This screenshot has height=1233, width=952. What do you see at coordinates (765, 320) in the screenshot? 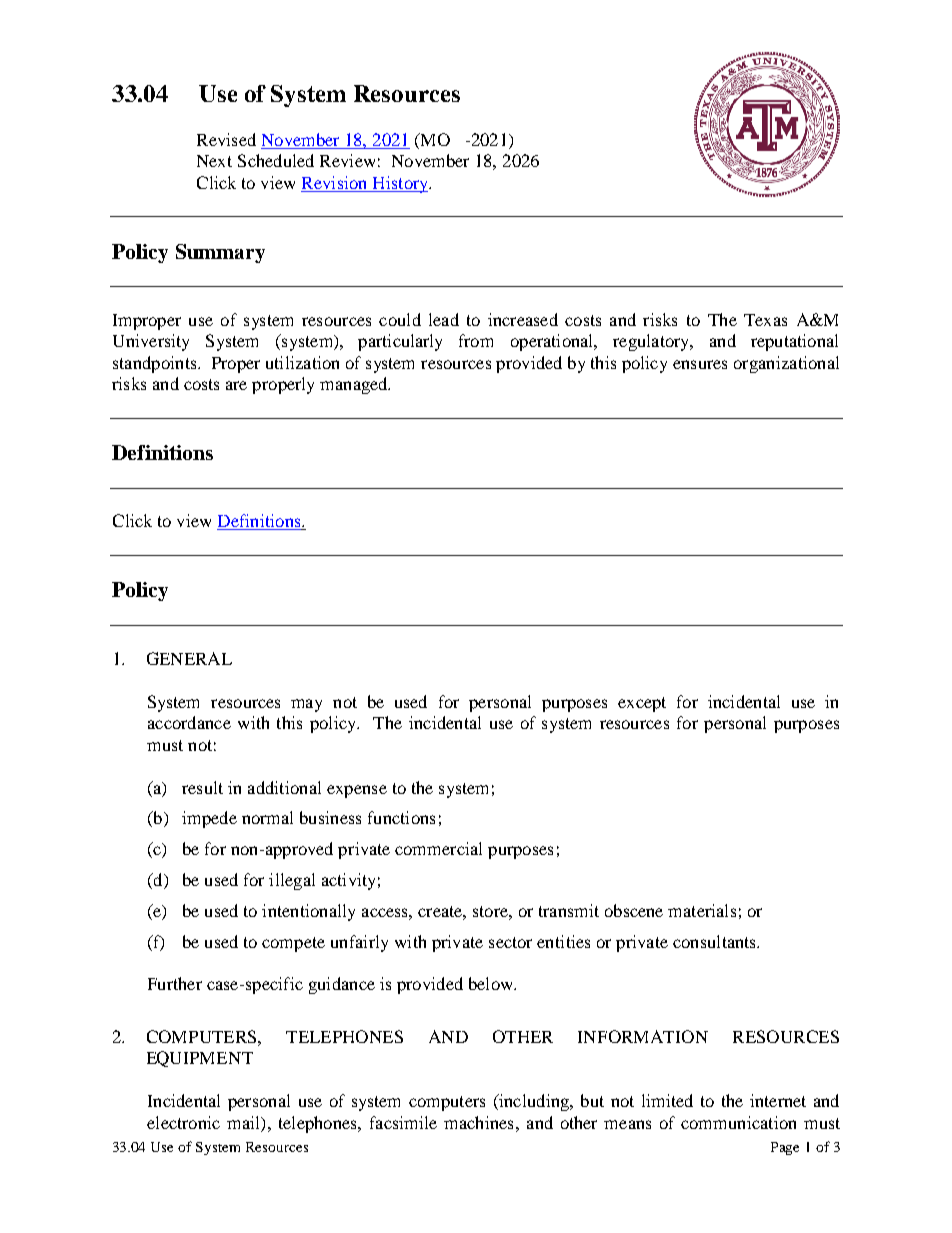
I see `Texas` at bounding box center [765, 320].
